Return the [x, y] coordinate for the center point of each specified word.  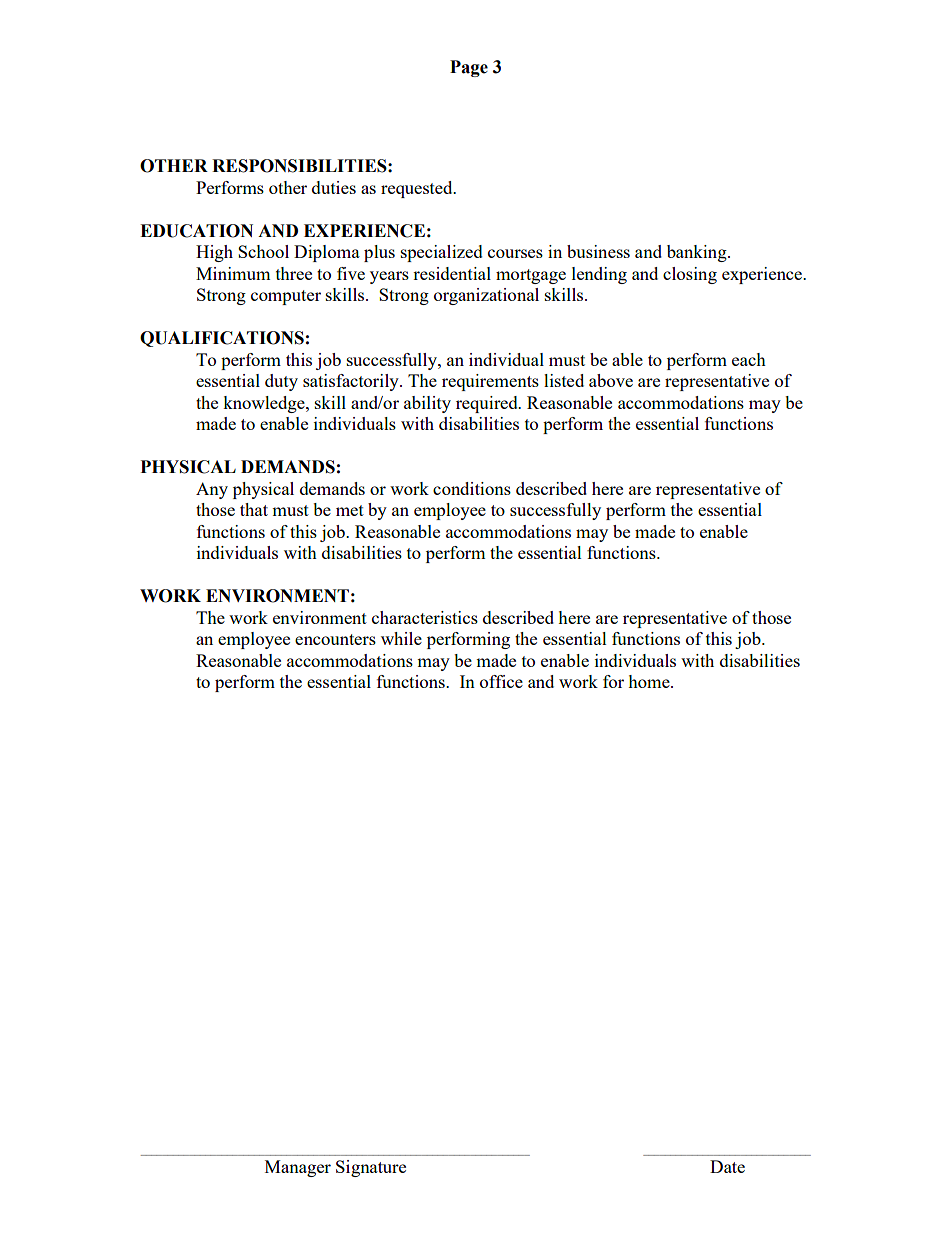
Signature [371, 1168]
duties [334, 187]
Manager [298, 1168]
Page [469, 68]
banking [698, 253]
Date [727, 1166]
